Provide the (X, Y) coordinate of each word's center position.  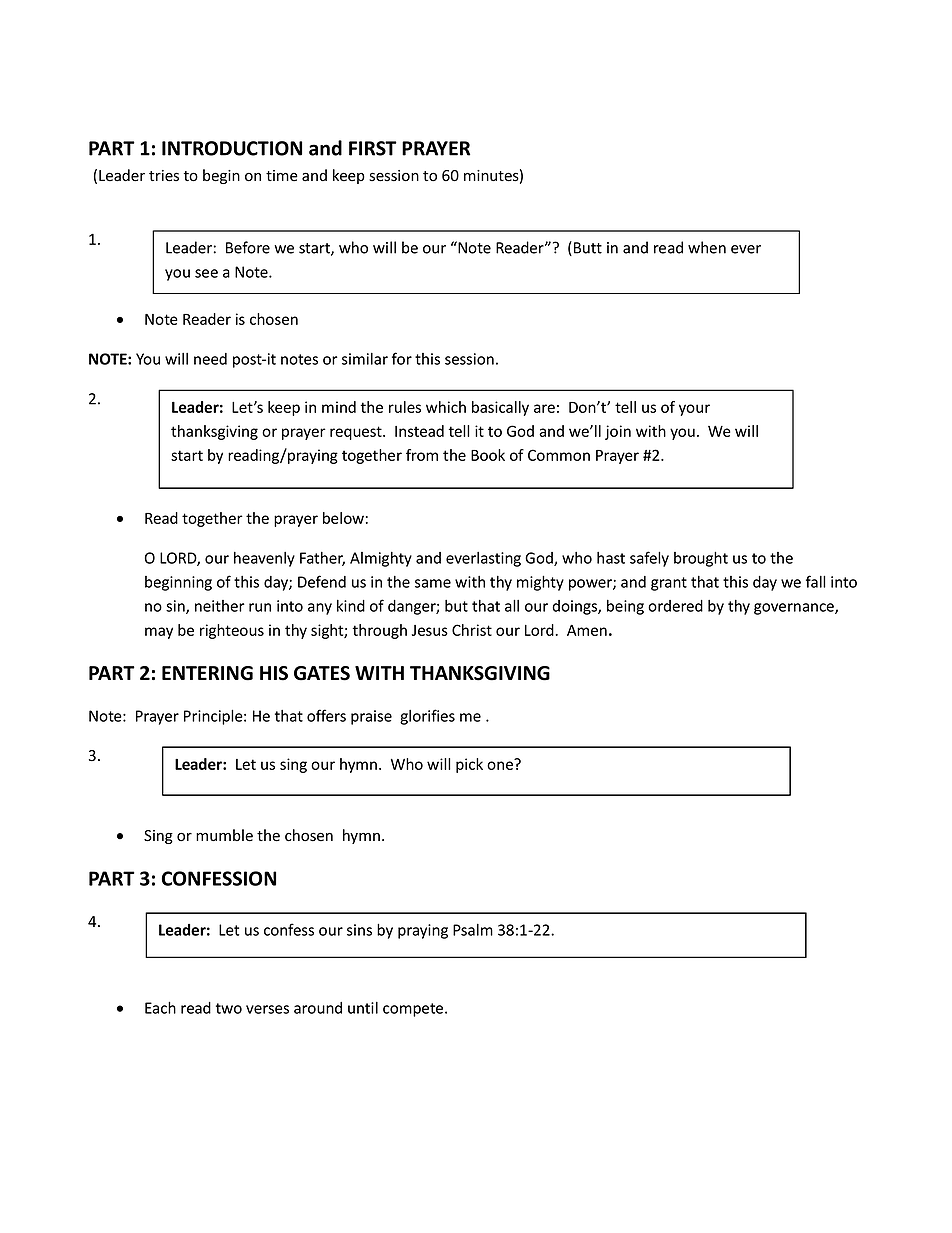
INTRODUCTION (232, 148)
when (707, 247)
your (694, 410)
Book (488, 455)
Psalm (473, 930)
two (229, 1008)
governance (795, 609)
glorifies (427, 717)
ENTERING (207, 673)
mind (339, 407)
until (363, 1008)
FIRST (373, 148)
